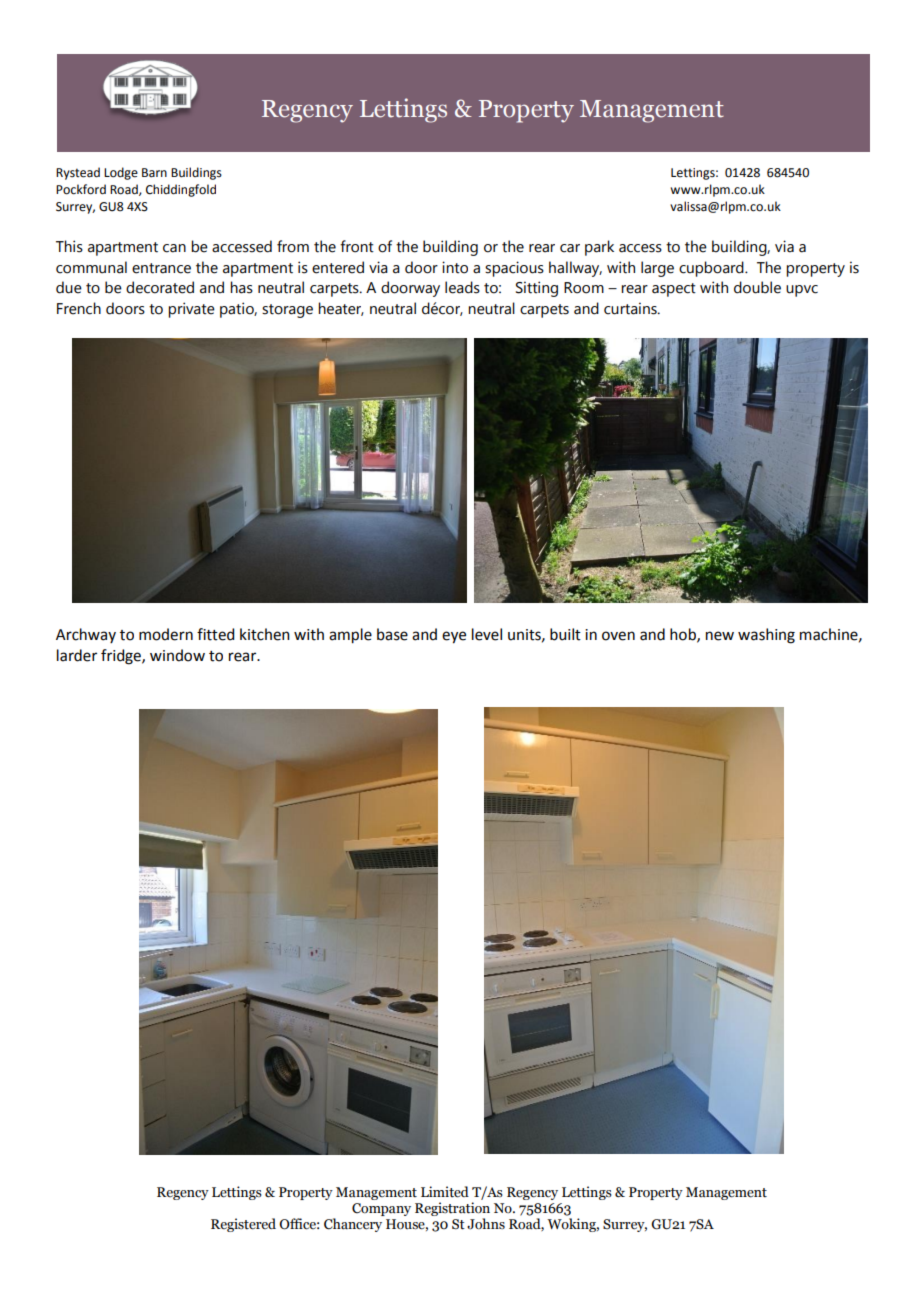 The image size is (924, 1308). Describe the element at coordinates (243, 1225) in the image. I see `Registered` at that location.
